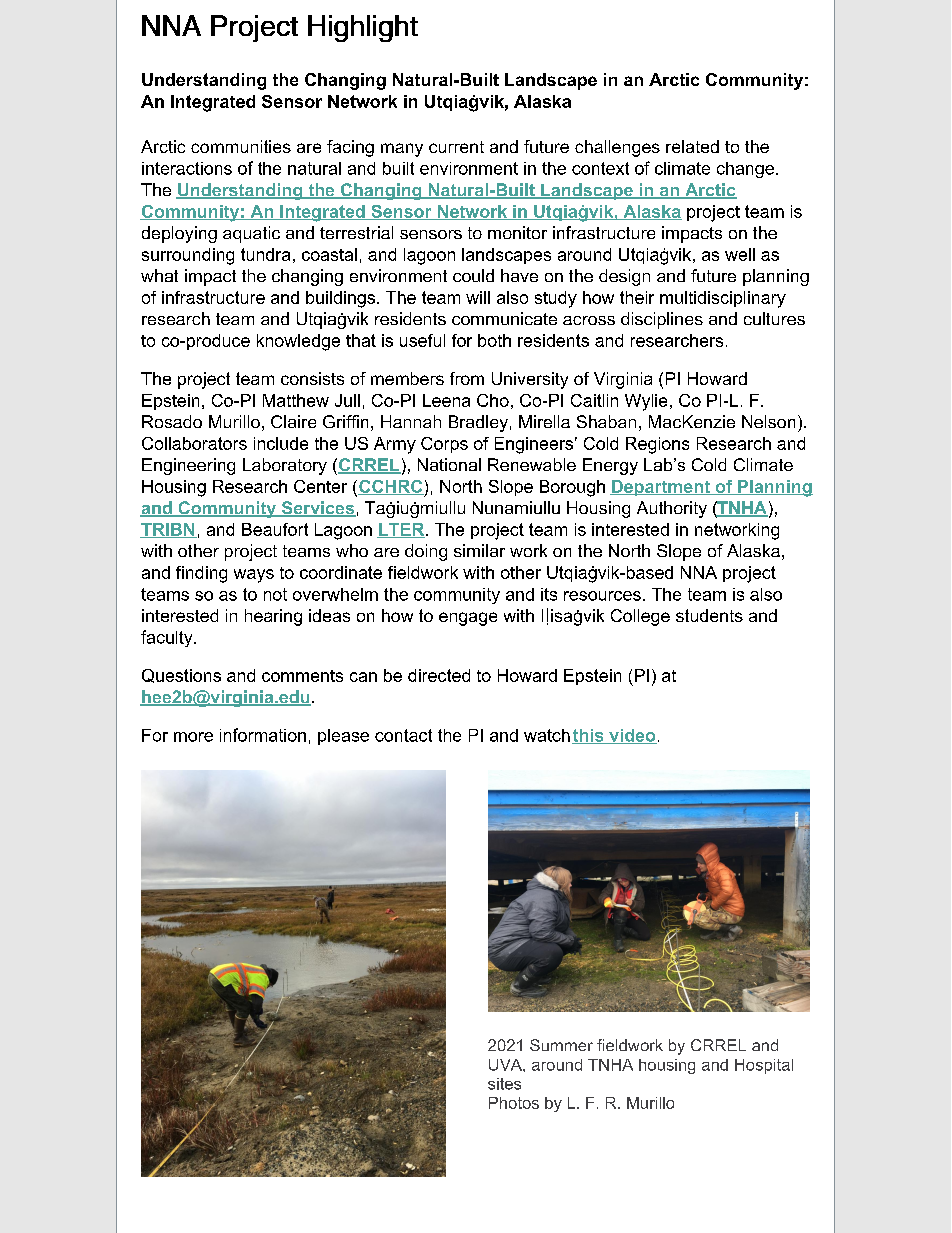 This page has height=1233, width=952. I want to click on video, so click(632, 736).
